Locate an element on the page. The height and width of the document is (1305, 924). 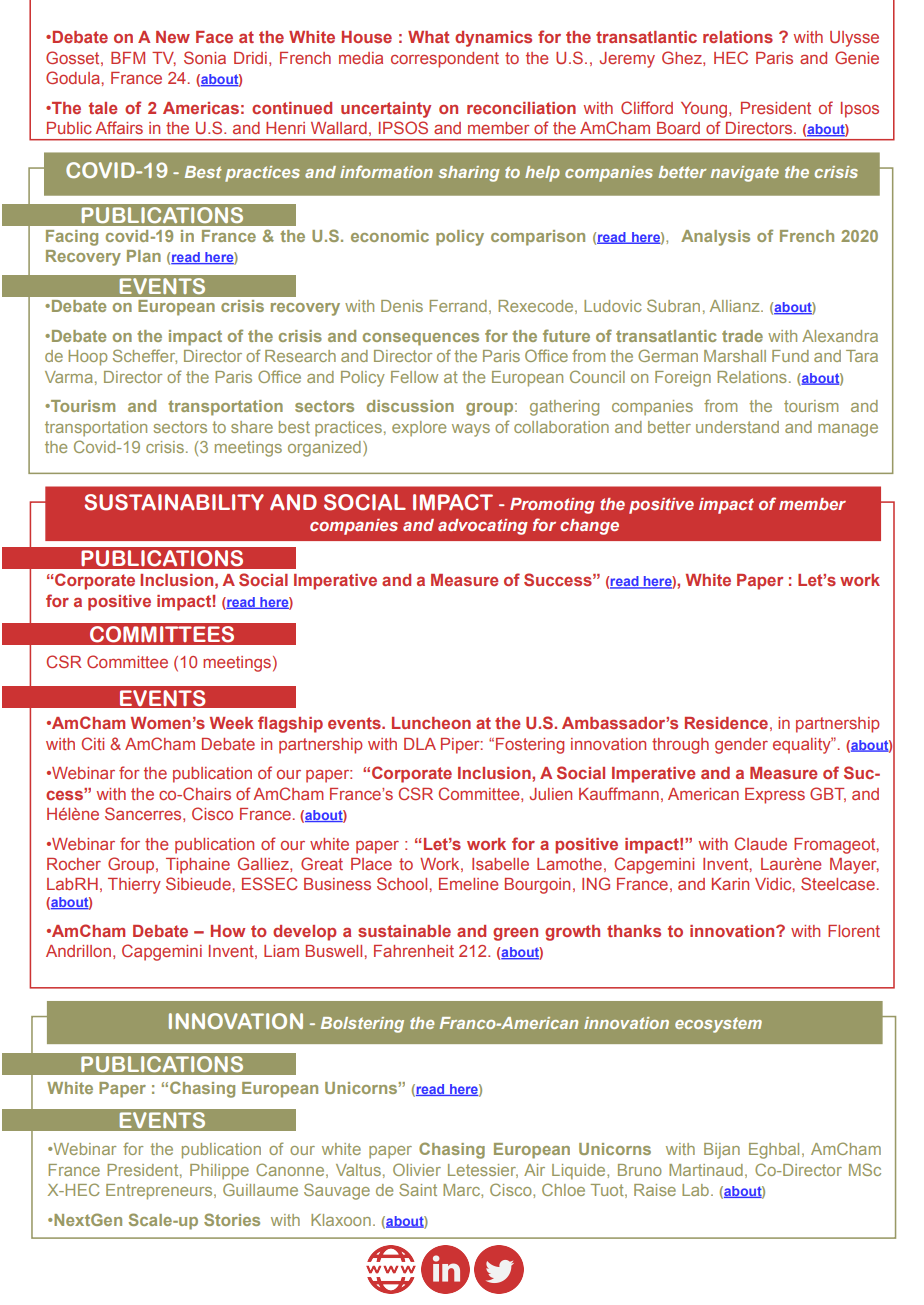
Young is located at coordinates (705, 110).
